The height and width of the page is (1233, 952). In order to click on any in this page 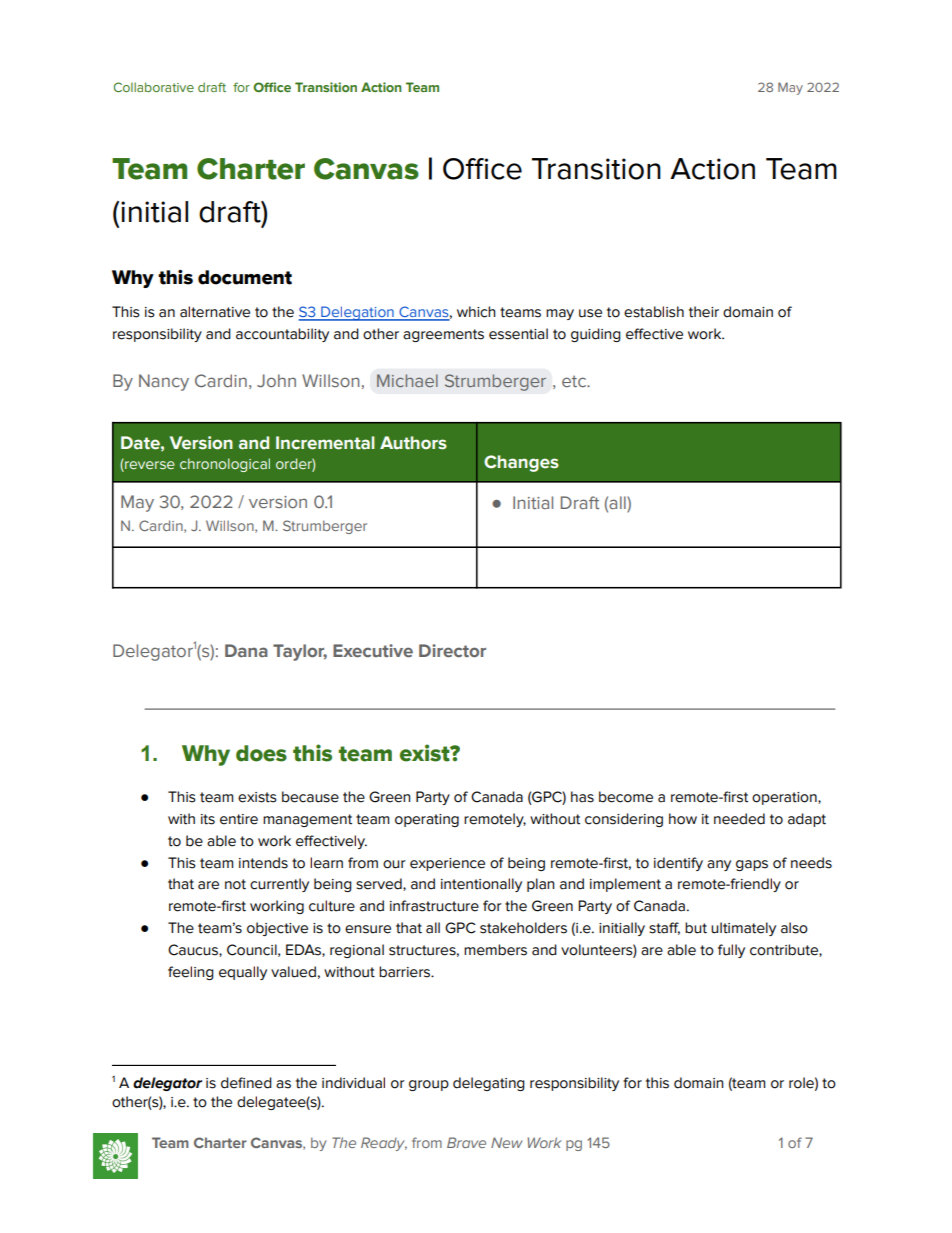, I will do `click(719, 865)`.
